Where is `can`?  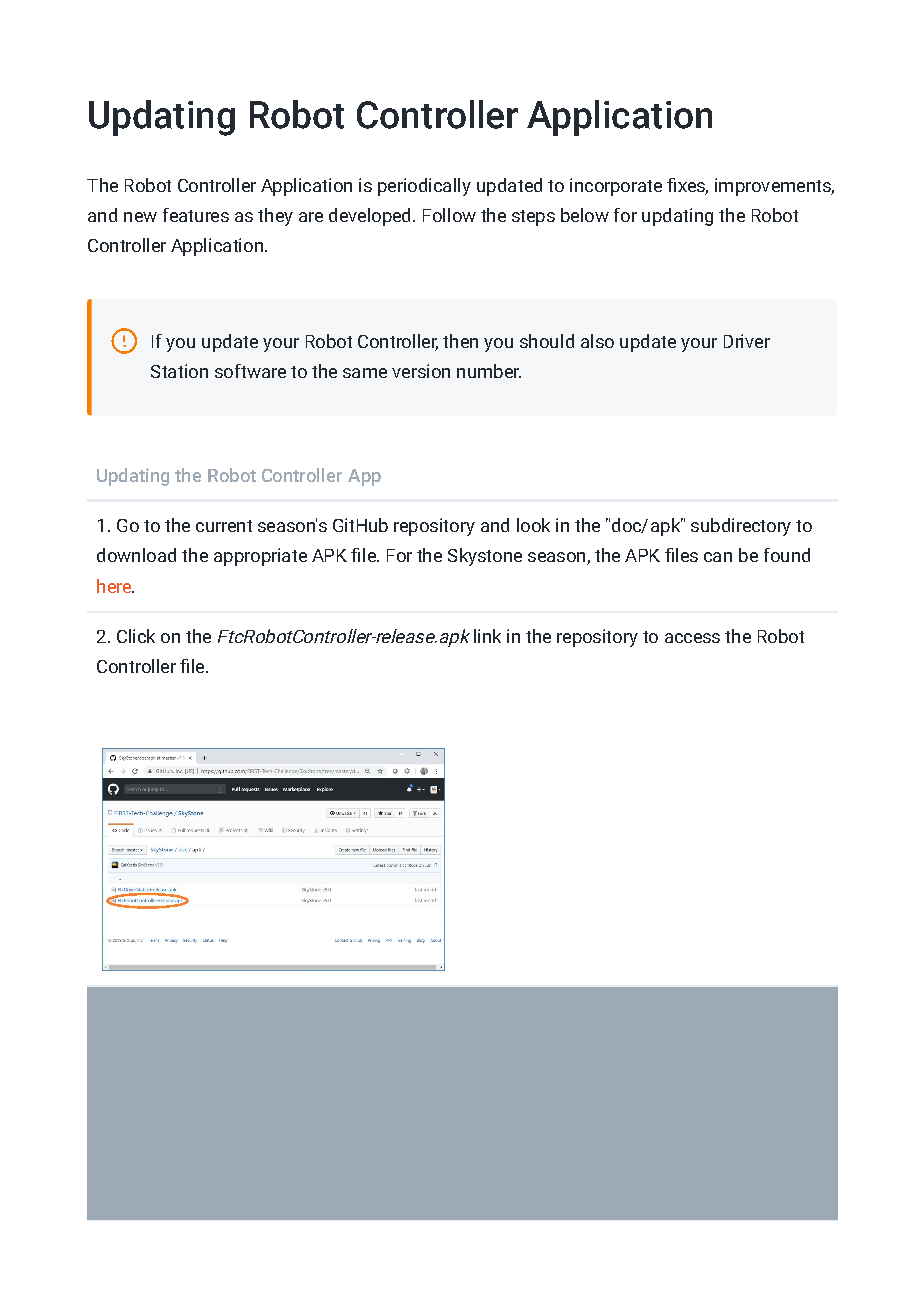 can is located at coordinates (718, 557).
